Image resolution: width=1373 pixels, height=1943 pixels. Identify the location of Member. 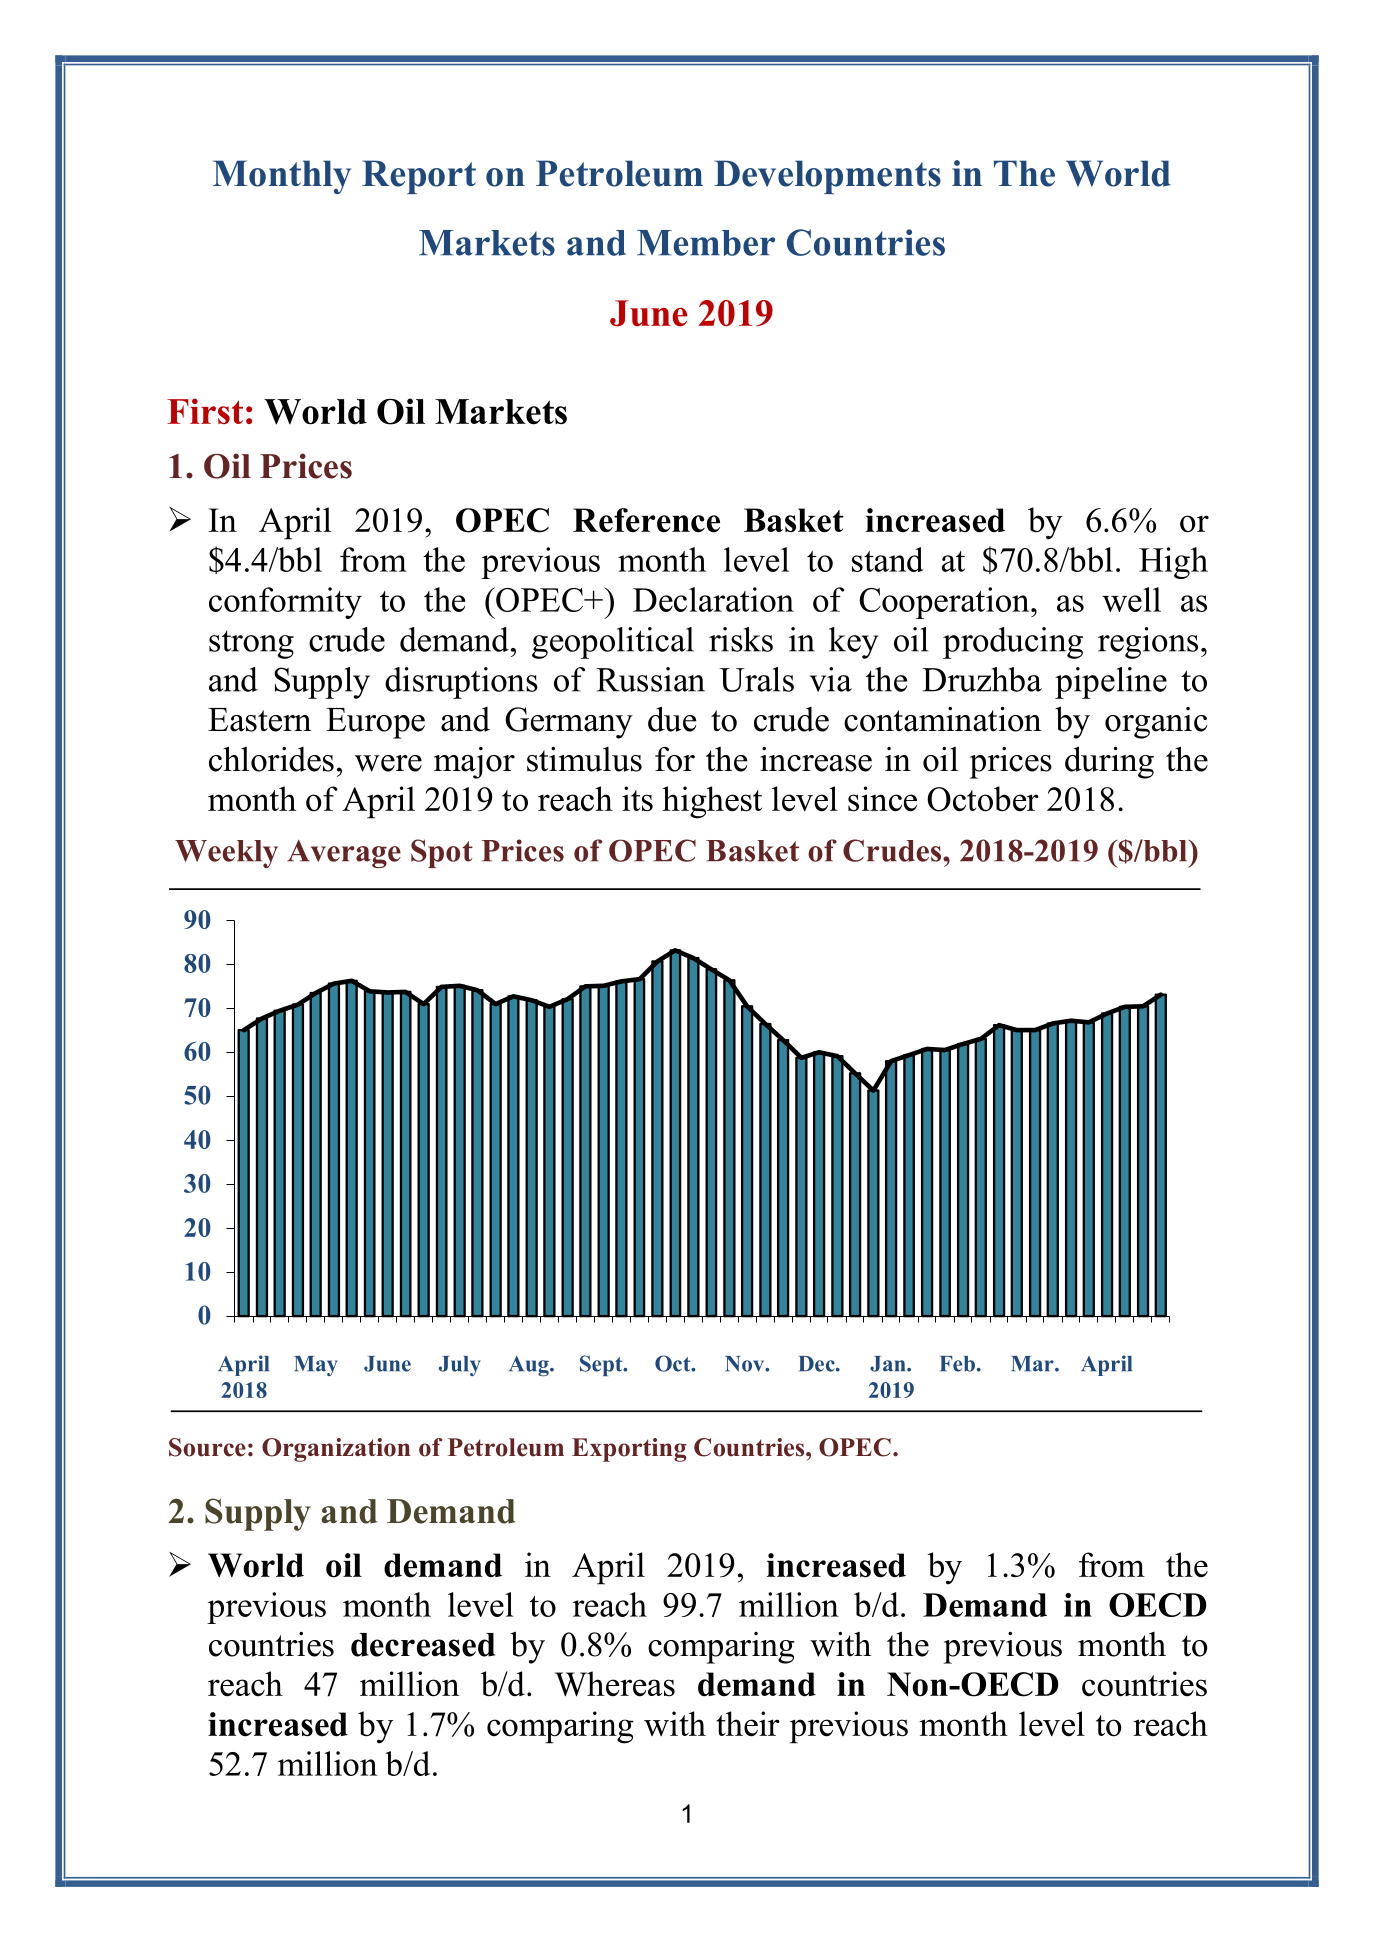
(706, 243).
